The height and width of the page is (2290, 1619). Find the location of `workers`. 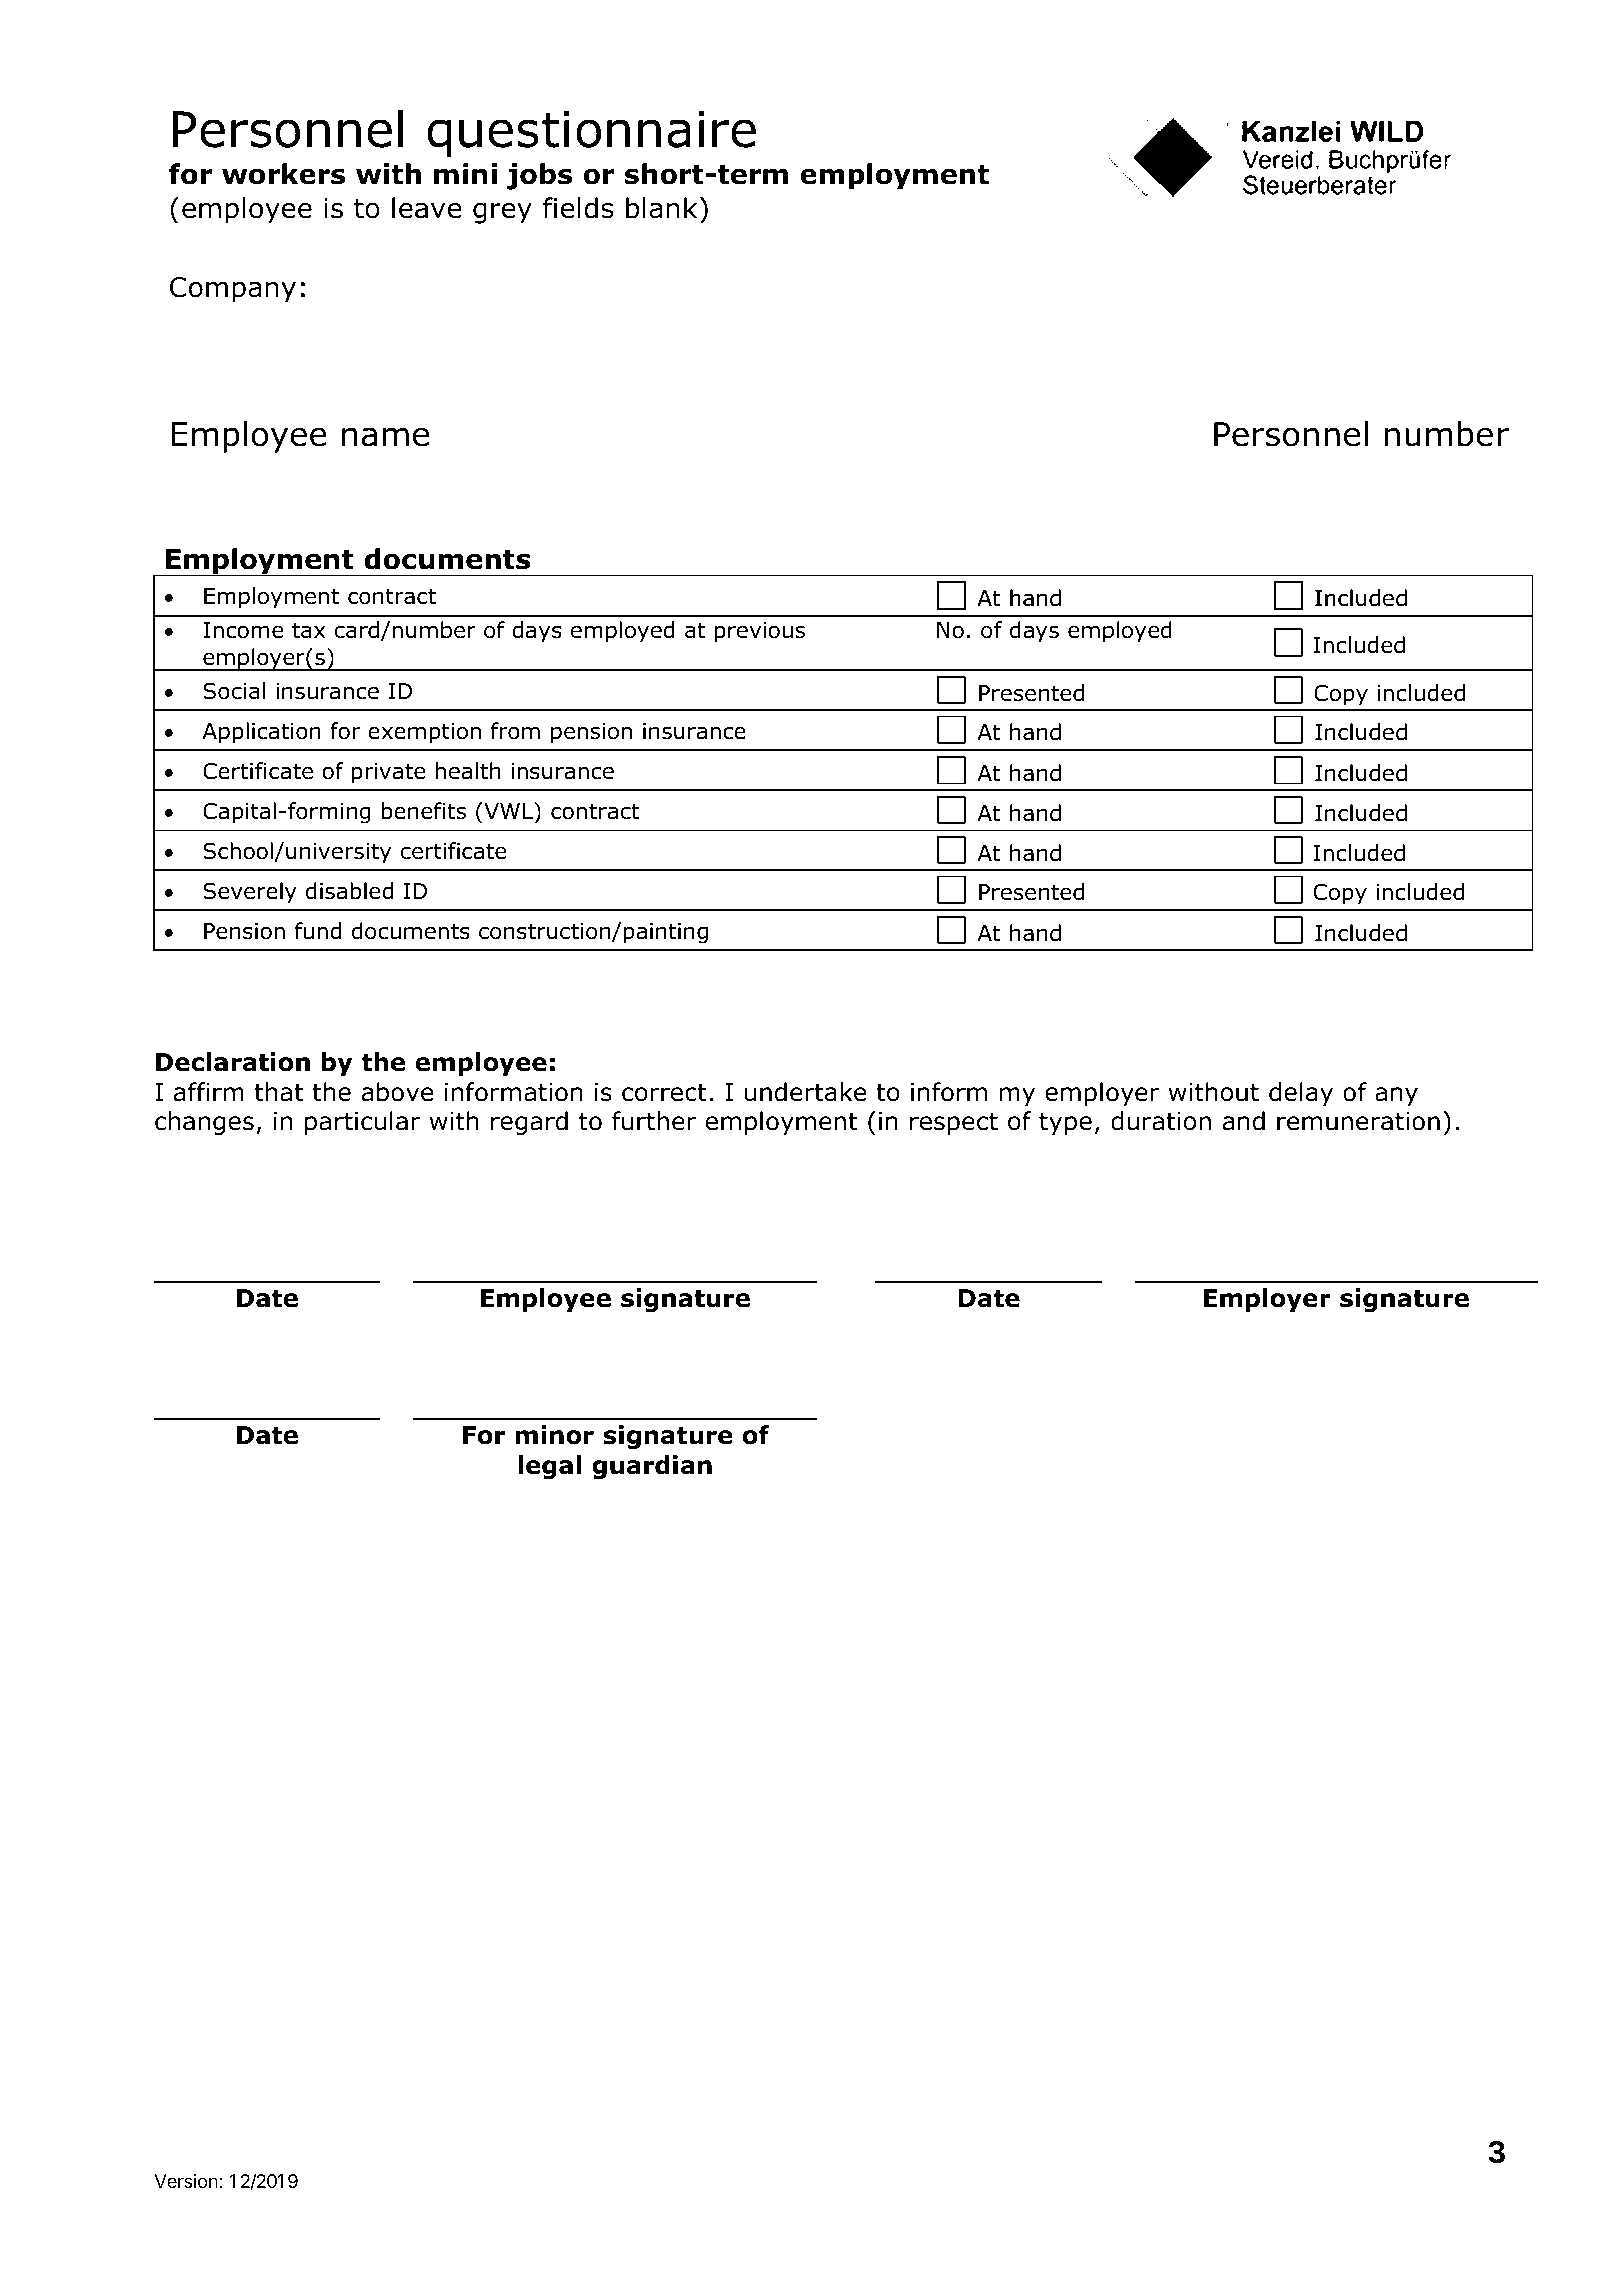

workers is located at coordinates (283, 174).
